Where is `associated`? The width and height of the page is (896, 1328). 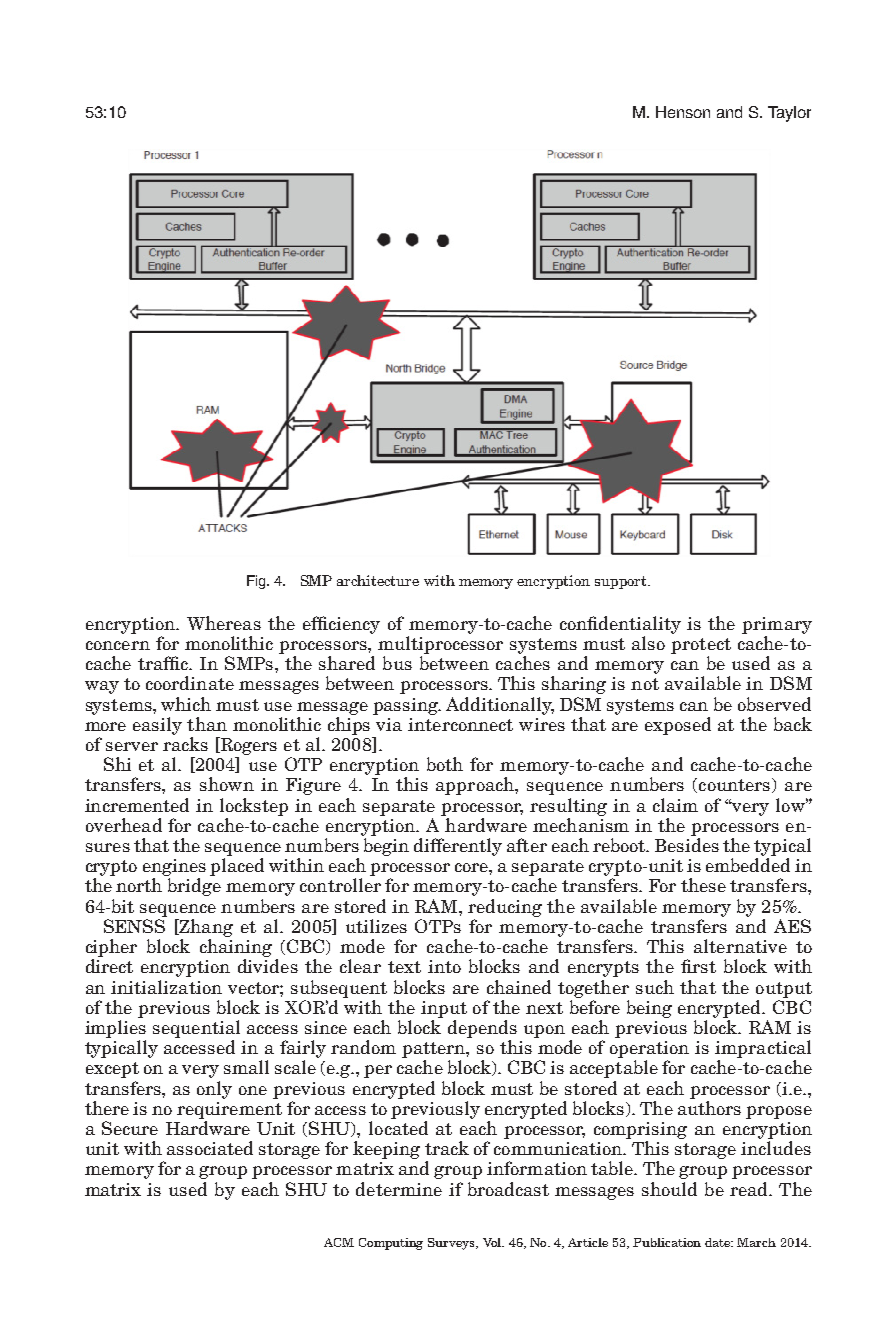 associated is located at coordinates (210, 1148).
